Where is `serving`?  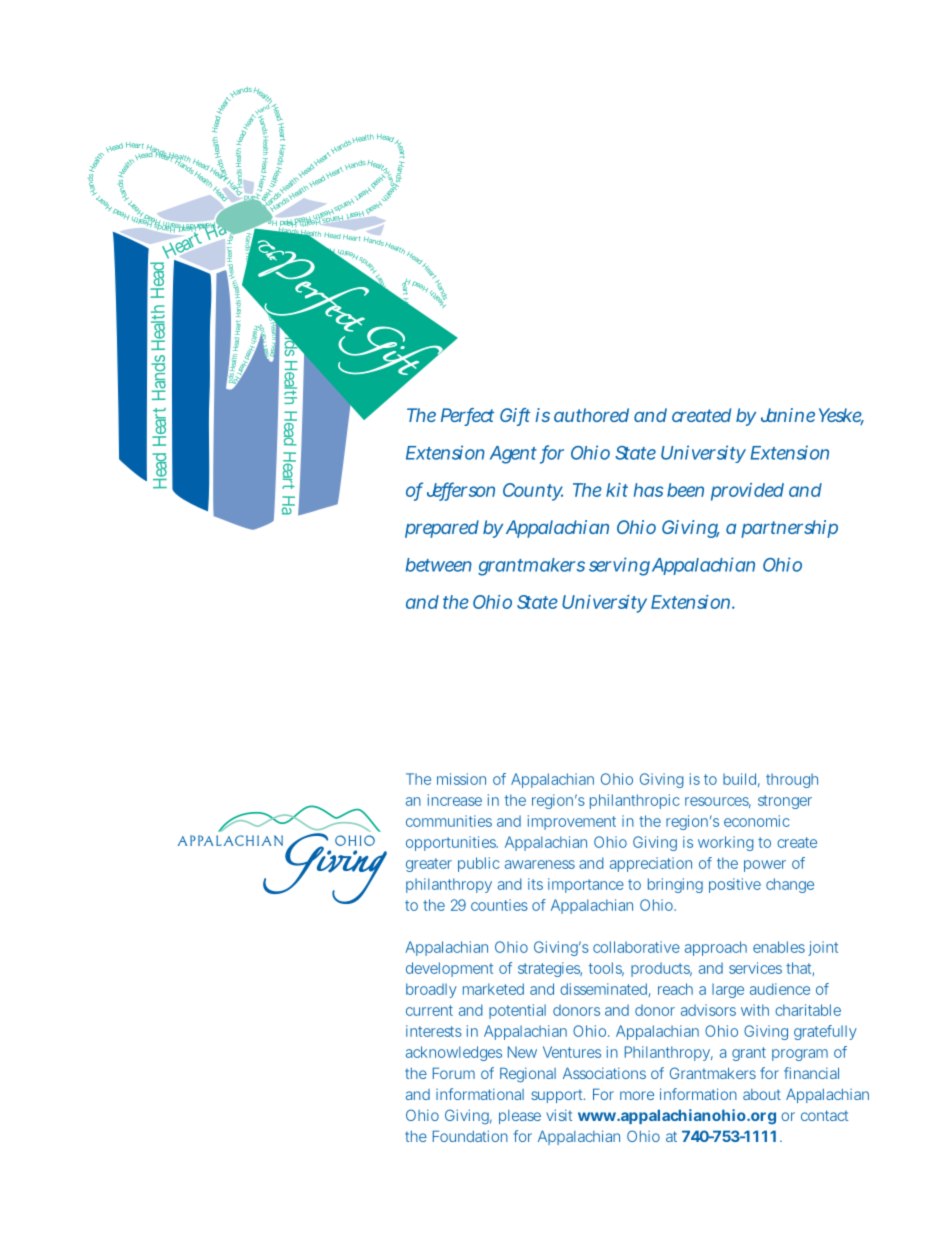
serving is located at coordinates (619, 566).
